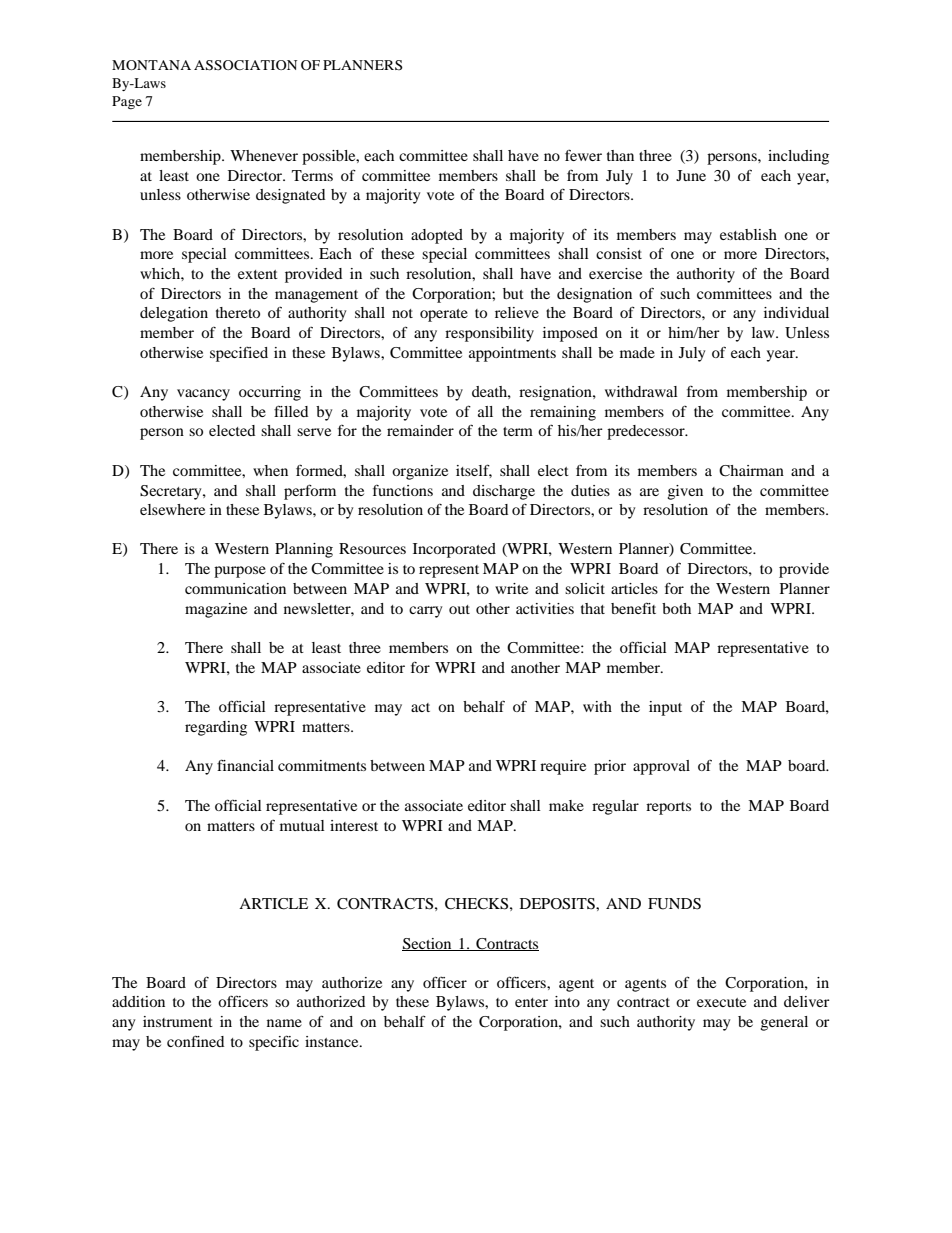 The height and width of the screenshot is (1233, 952). I want to click on including, so click(798, 157).
